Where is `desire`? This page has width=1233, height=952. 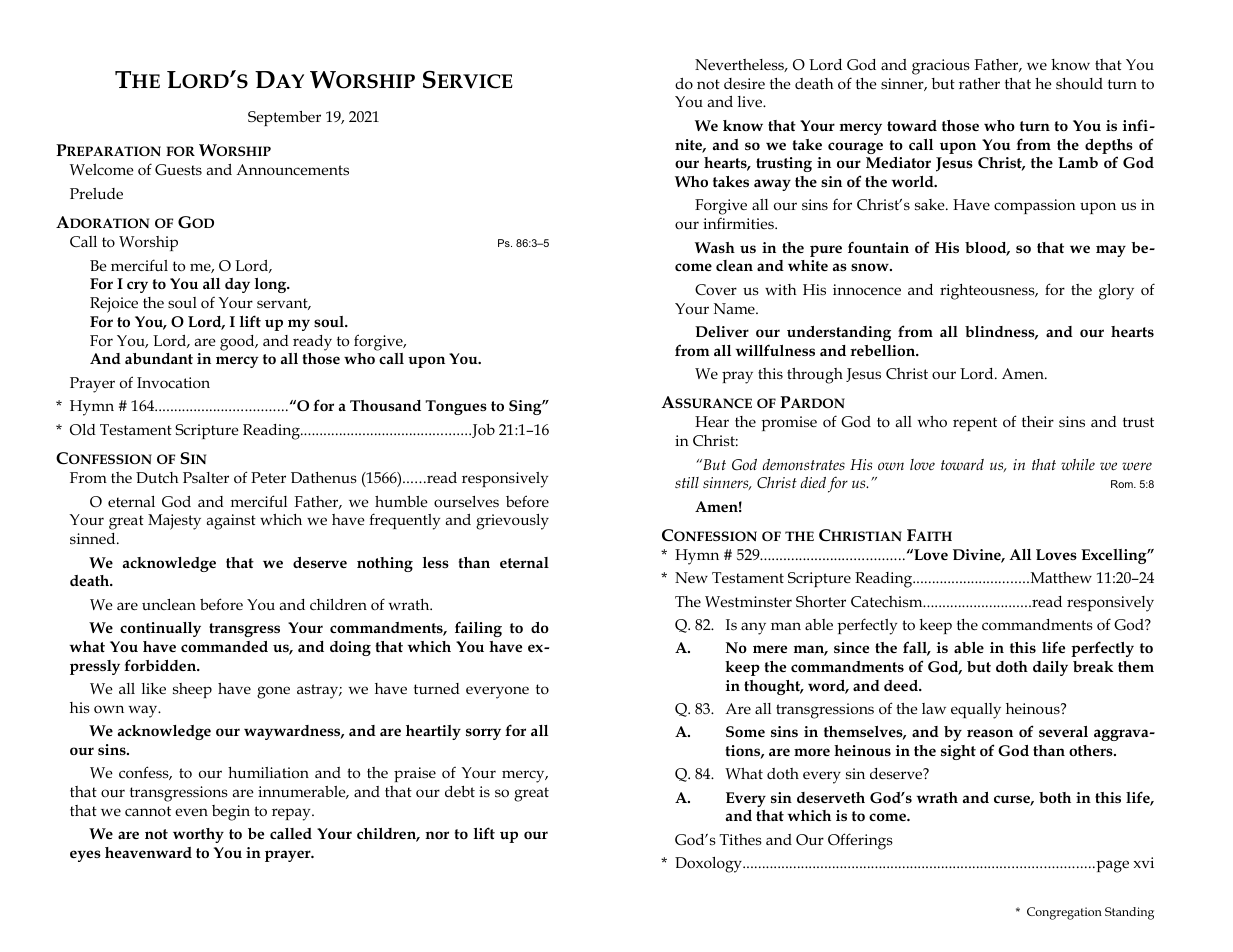 desire is located at coordinates (744, 83).
